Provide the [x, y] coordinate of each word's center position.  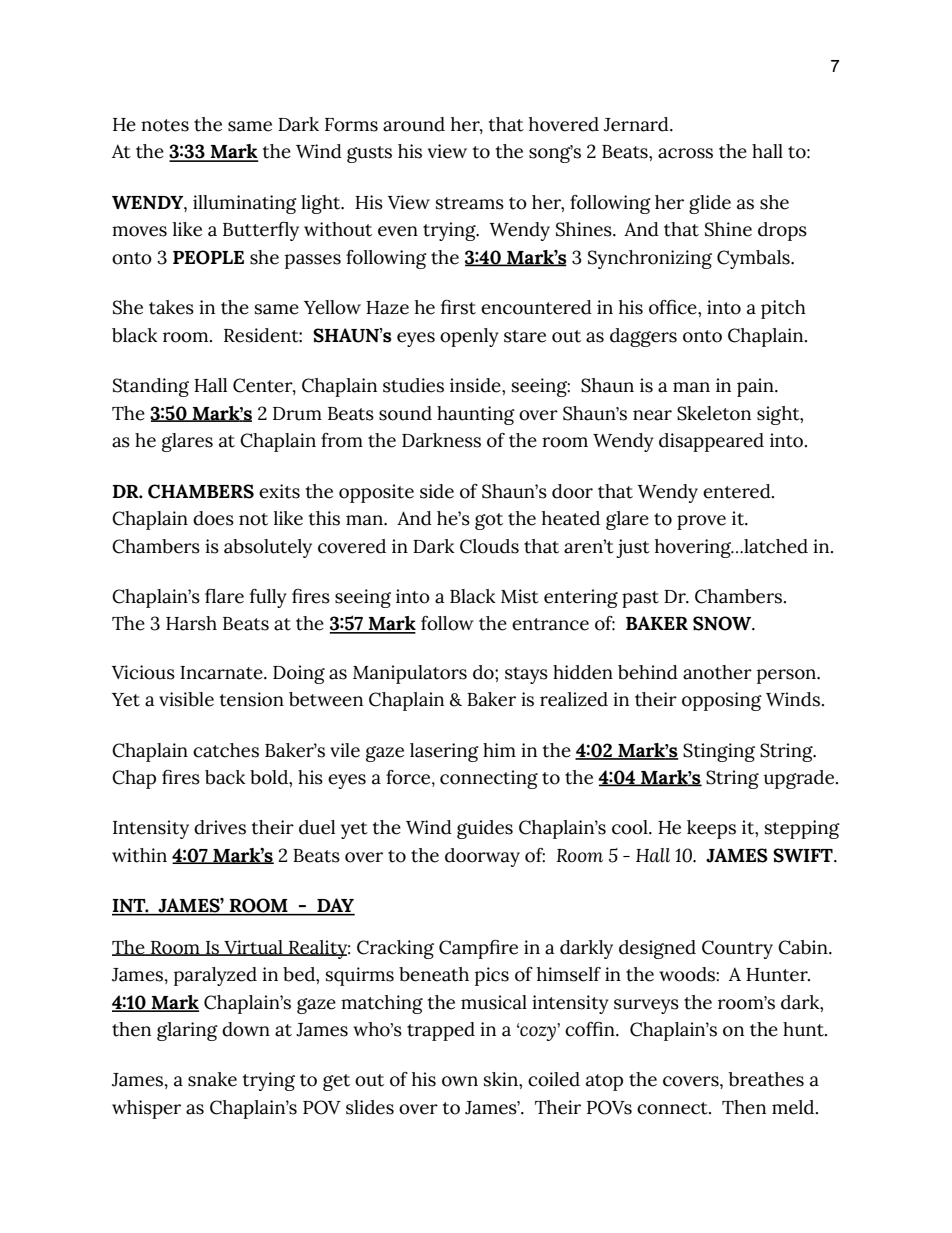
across [685, 153]
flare [224, 596]
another [717, 672]
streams [470, 203]
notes [165, 125]
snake [212, 1079]
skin [502, 1079]
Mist [520, 596]
